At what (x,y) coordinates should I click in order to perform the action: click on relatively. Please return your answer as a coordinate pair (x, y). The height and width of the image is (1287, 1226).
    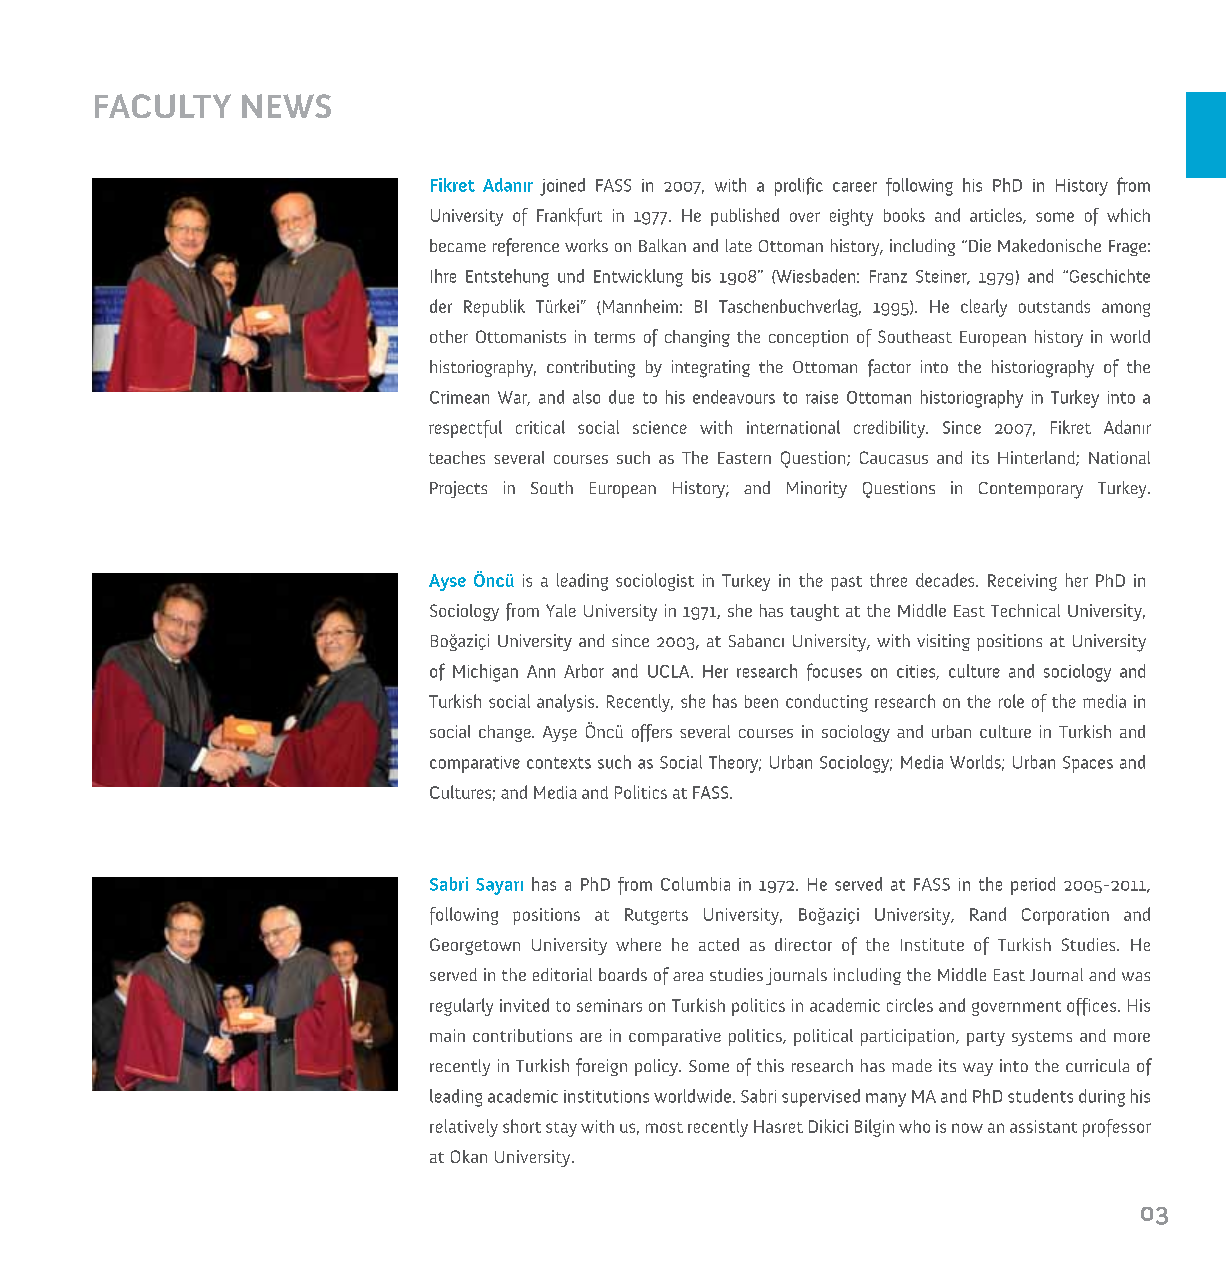
    Looking at the image, I should click on (464, 1128).
